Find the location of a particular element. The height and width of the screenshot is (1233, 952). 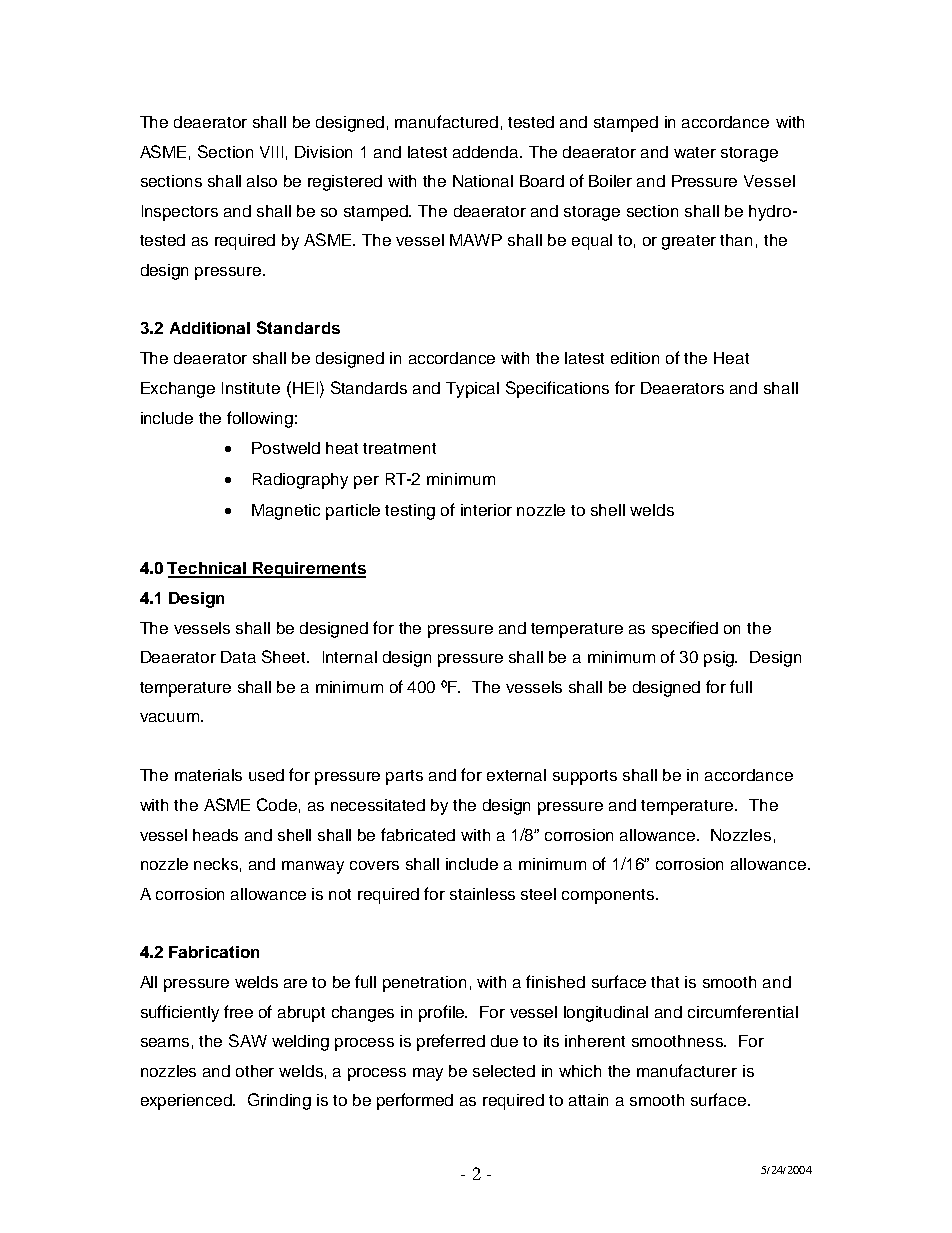

Internal is located at coordinates (350, 657).
